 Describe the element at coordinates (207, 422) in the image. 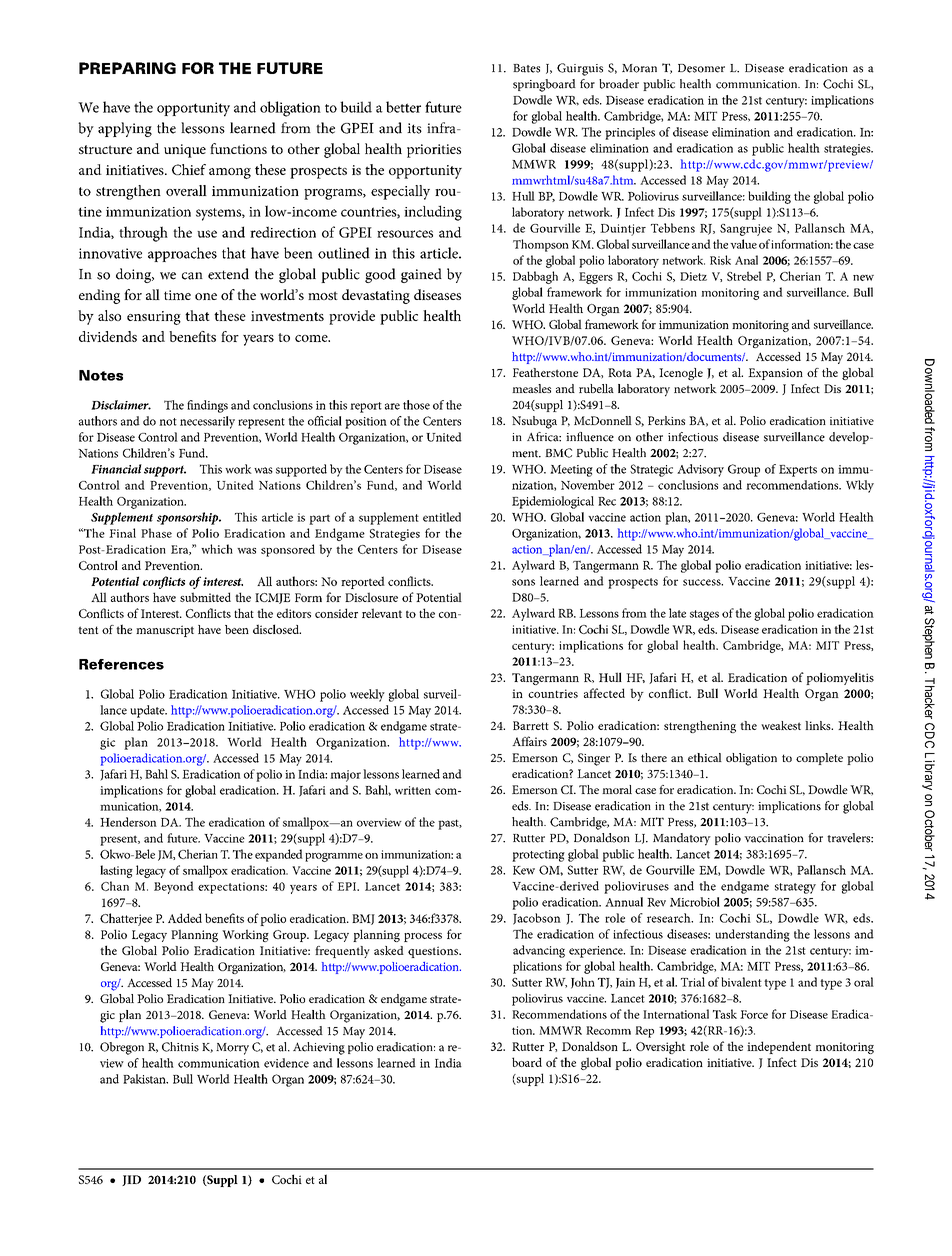

I see `necessarily` at that location.
